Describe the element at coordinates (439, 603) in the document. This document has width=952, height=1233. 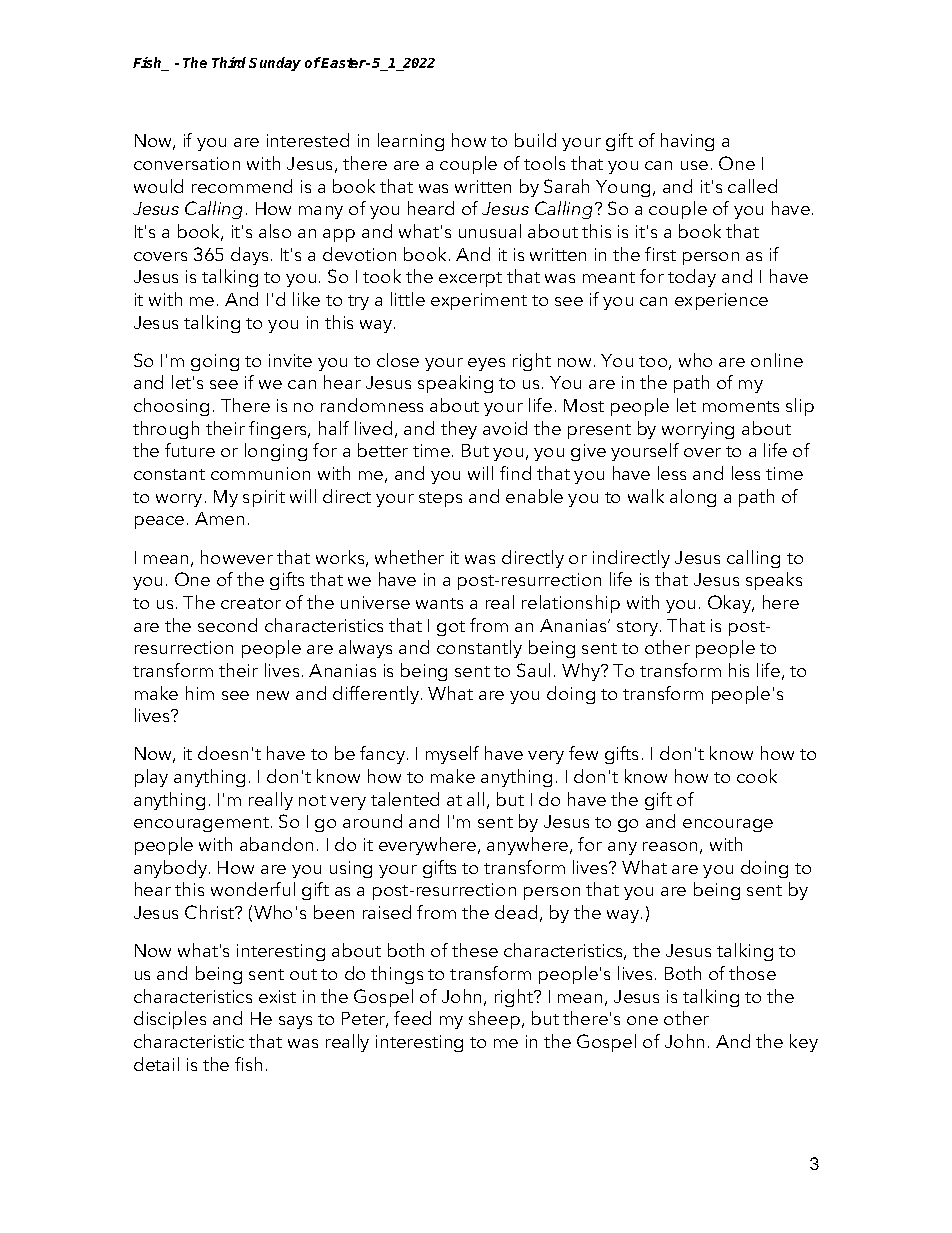
I see `wants` at that location.
